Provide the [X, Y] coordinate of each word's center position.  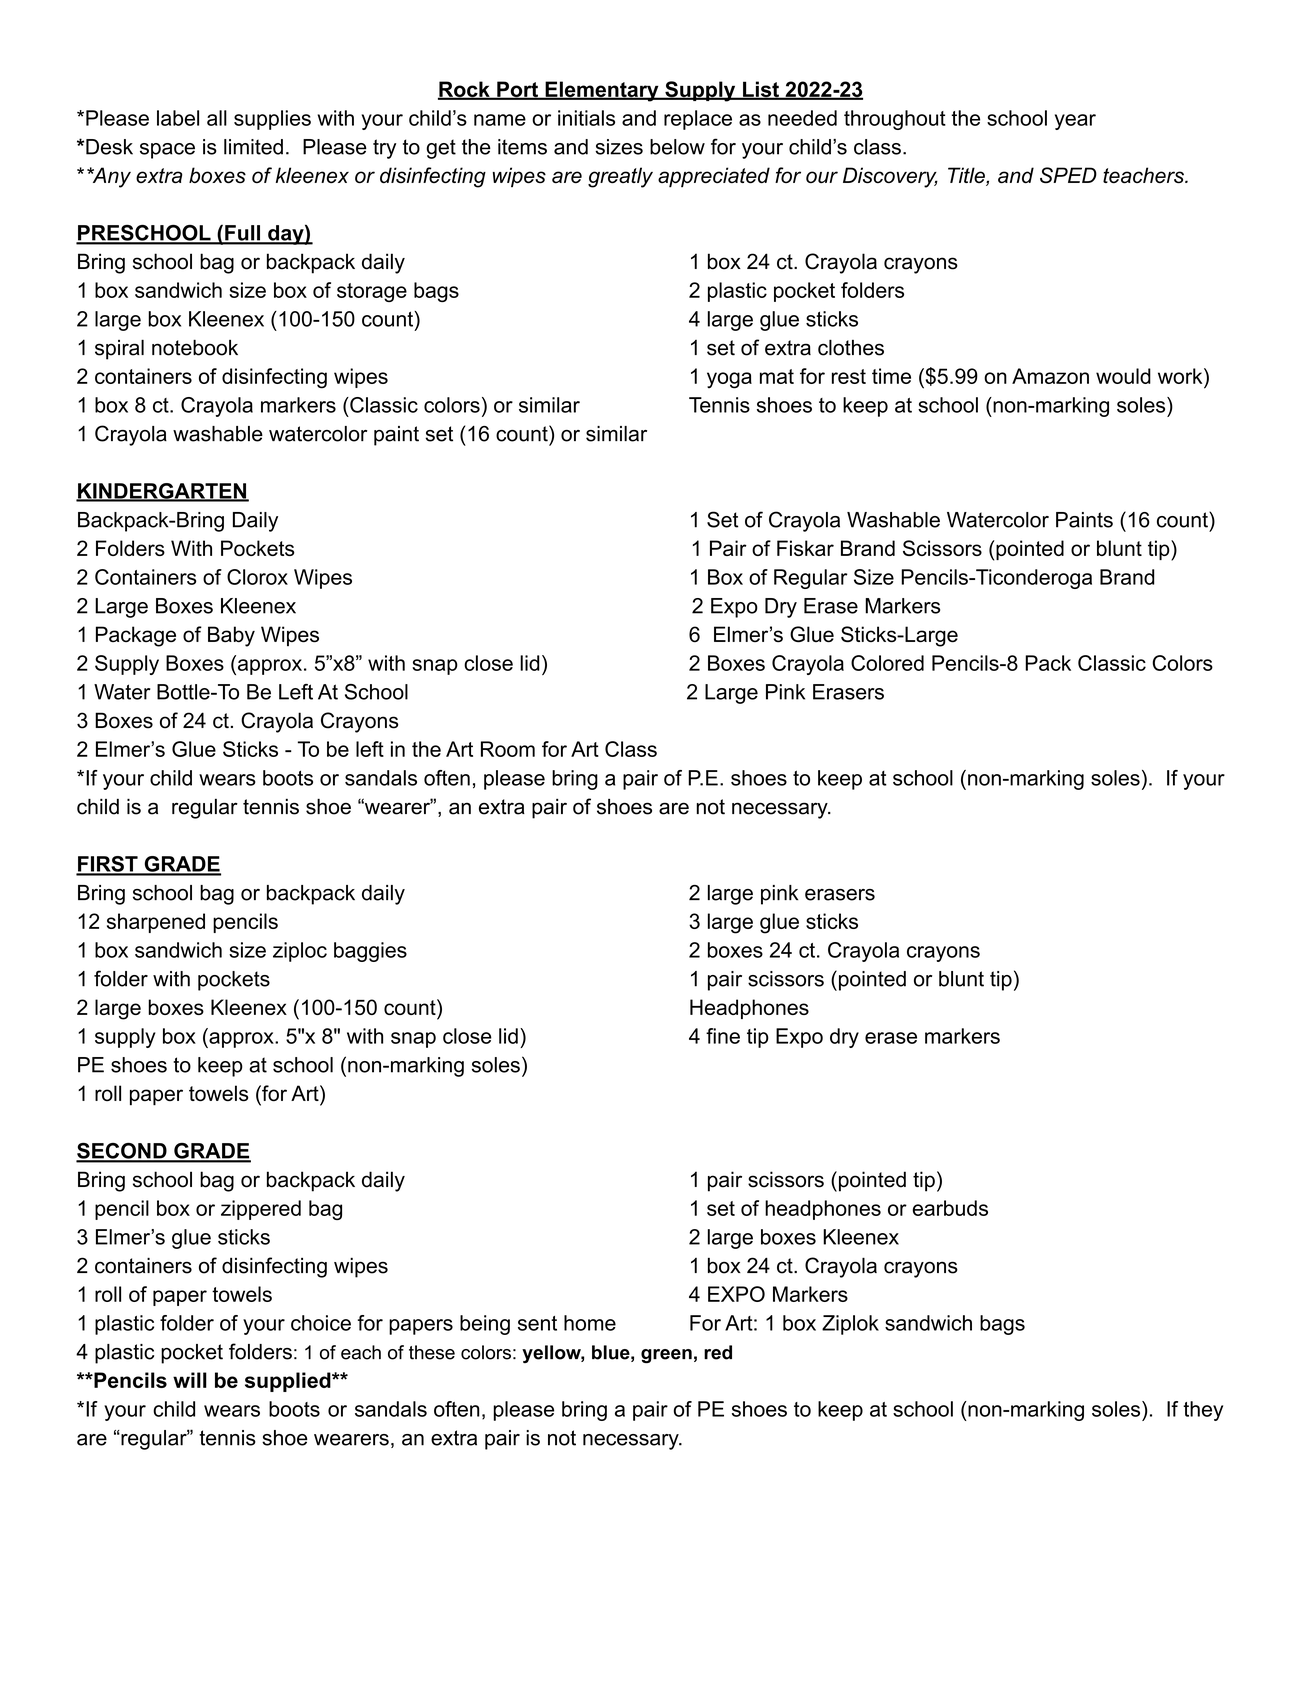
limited [253, 147]
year [1075, 122]
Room [508, 749]
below [677, 147]
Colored [887, 663]
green [666, 1356]
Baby [231, 636]
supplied [289, 1382]
